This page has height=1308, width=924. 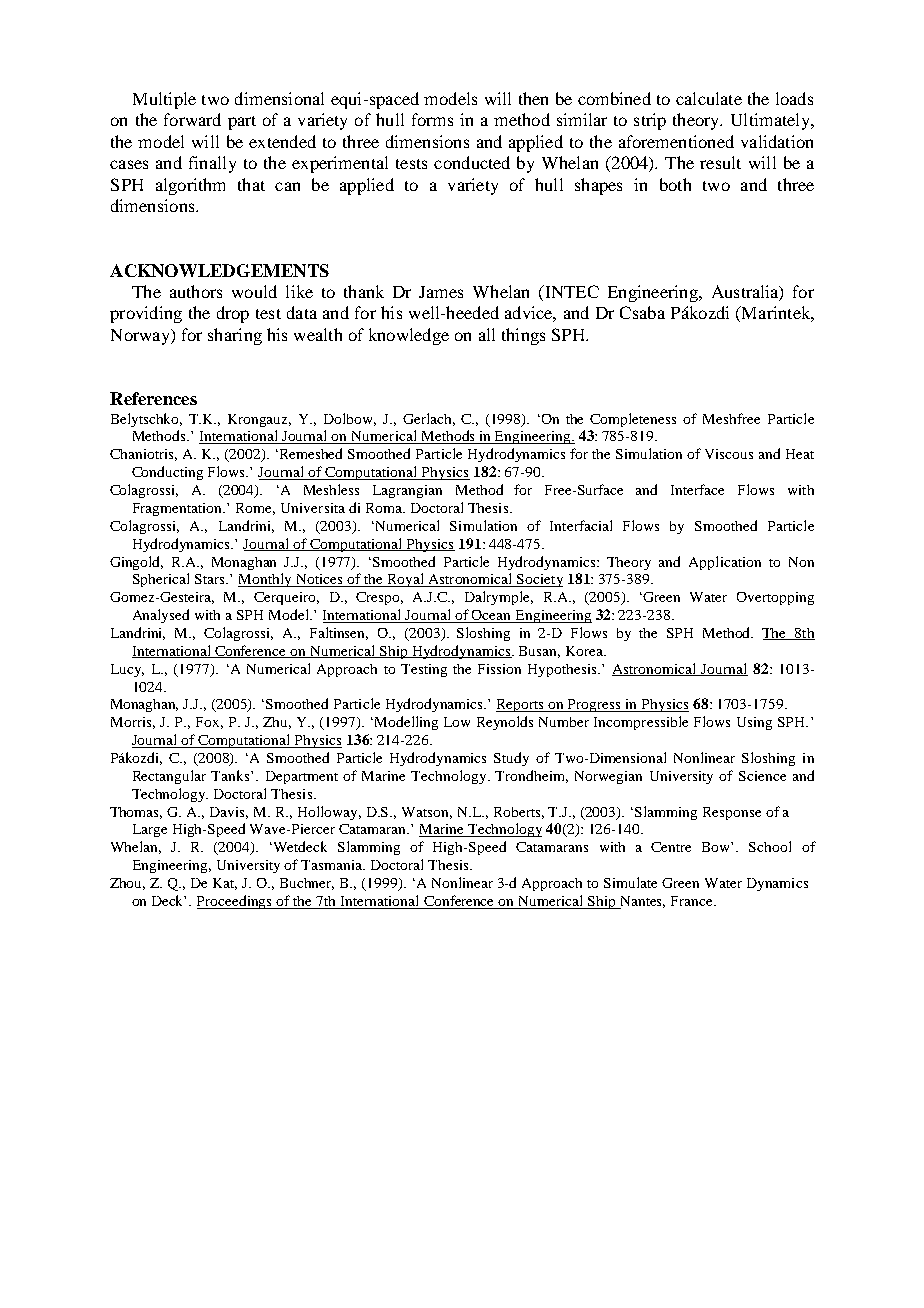 What do you see at coordinates (709, 98) in the page?
I see `calculate` at bounding box center [709, 98].
